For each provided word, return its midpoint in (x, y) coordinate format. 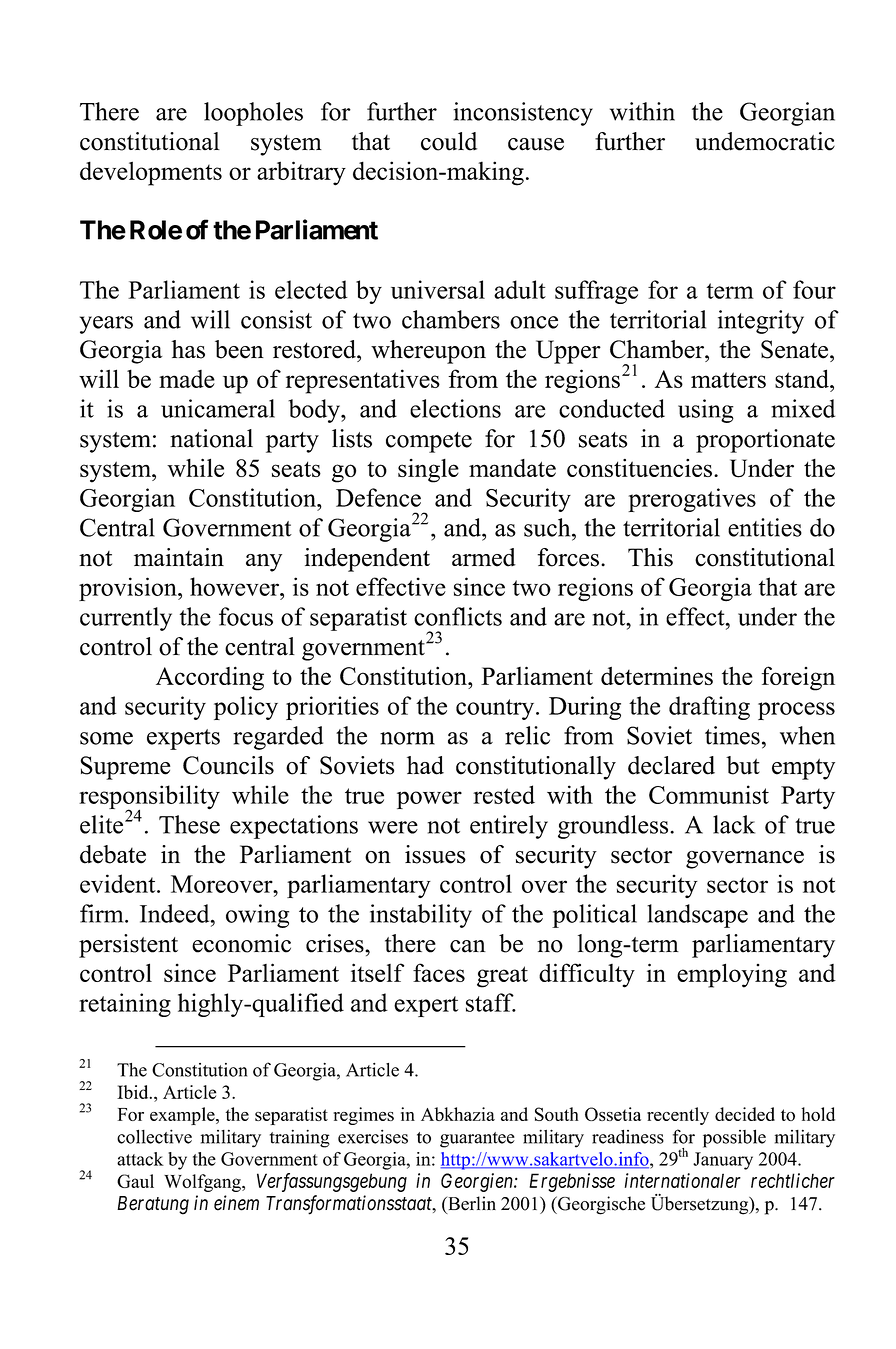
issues (435, 854)
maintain (179, 557)
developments (151, 173)
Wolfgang (203, 1183)
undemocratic (765, 141)
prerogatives (692, 500)
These (189, 824)
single (428, 471)
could (449, 141)
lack (734, 824)
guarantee (477, 1140)
